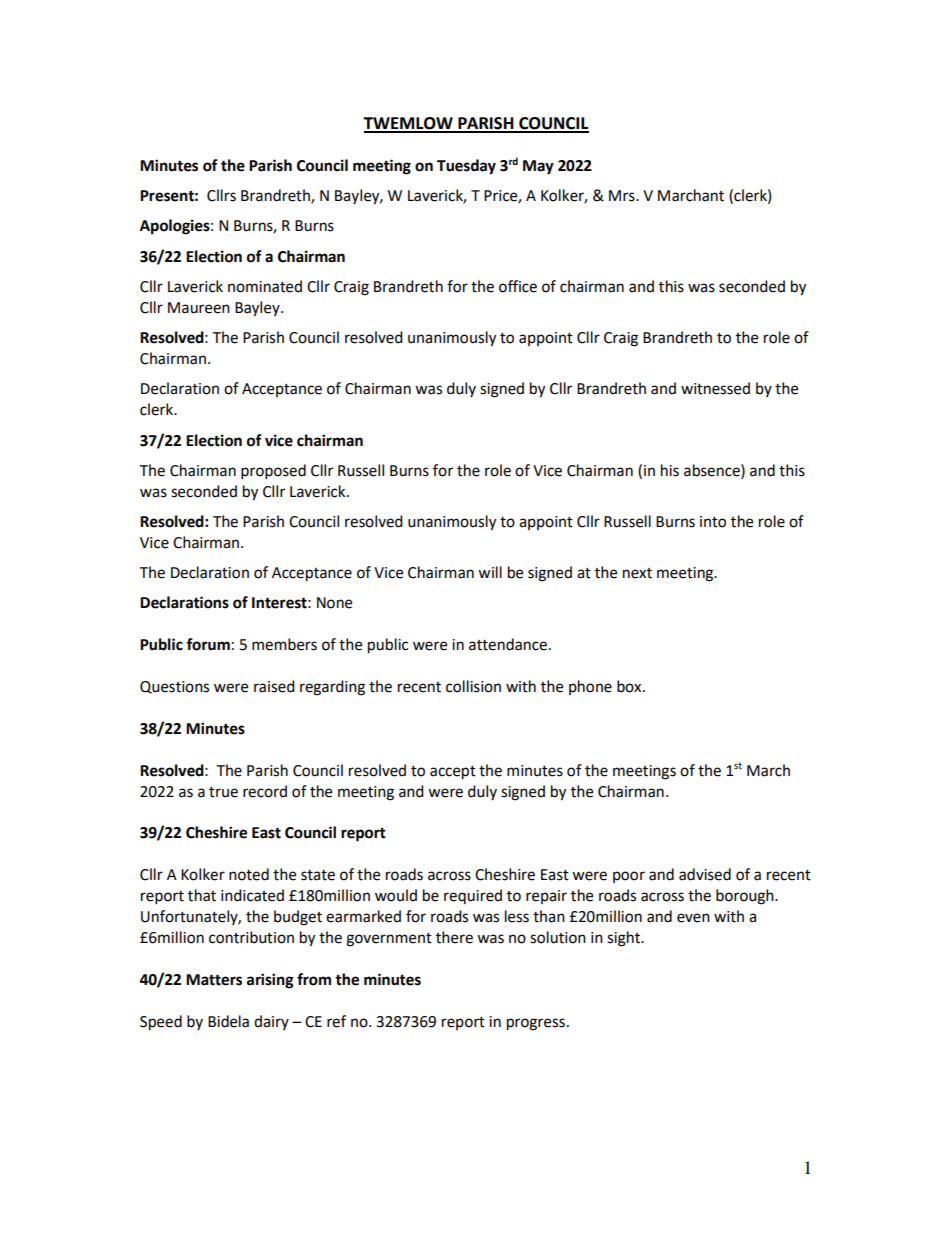  Describe the element at coordinates (265, 286) in the screenshot. I see `nominated` at that location.
